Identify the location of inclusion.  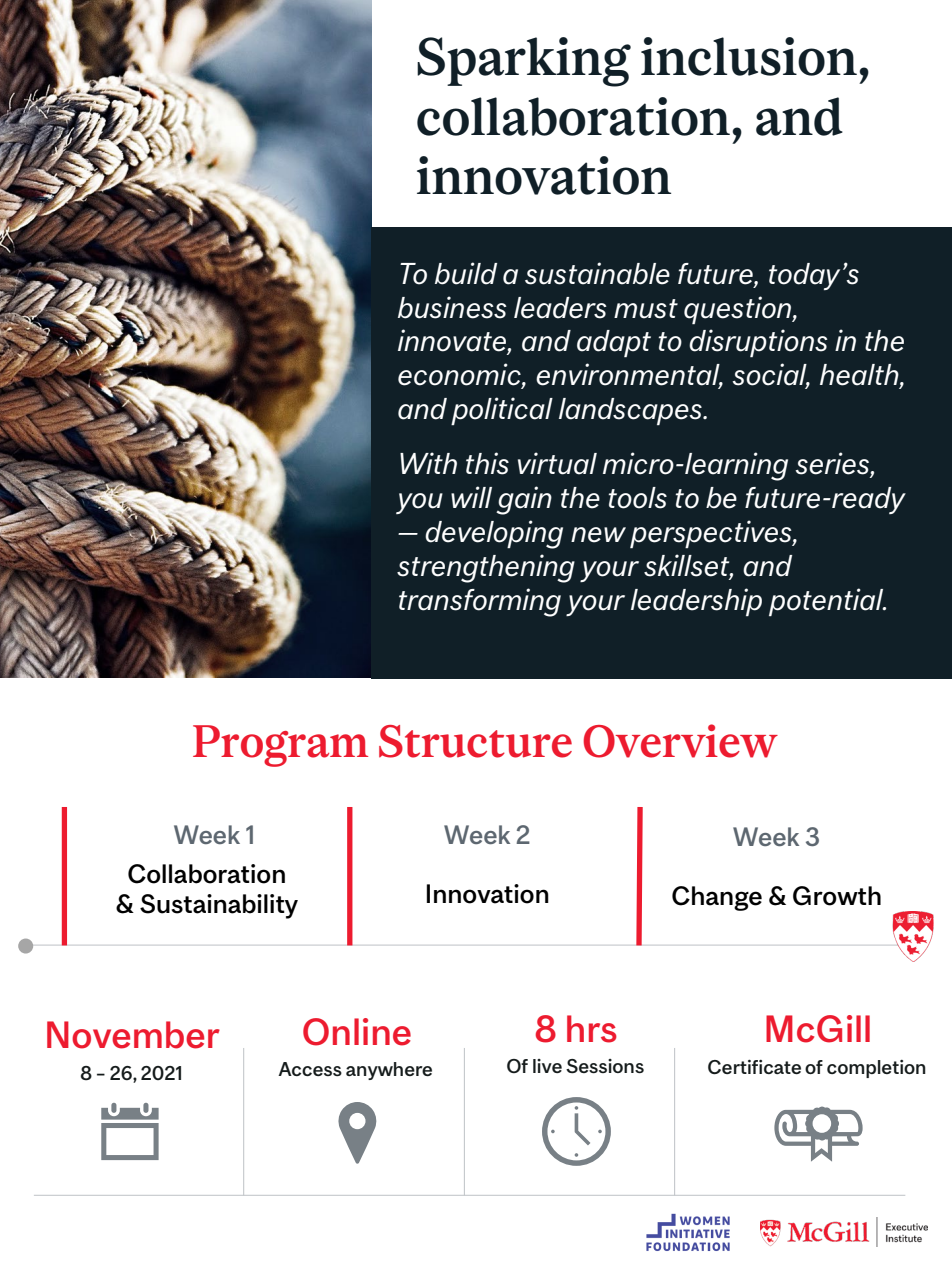
(749, 56).
